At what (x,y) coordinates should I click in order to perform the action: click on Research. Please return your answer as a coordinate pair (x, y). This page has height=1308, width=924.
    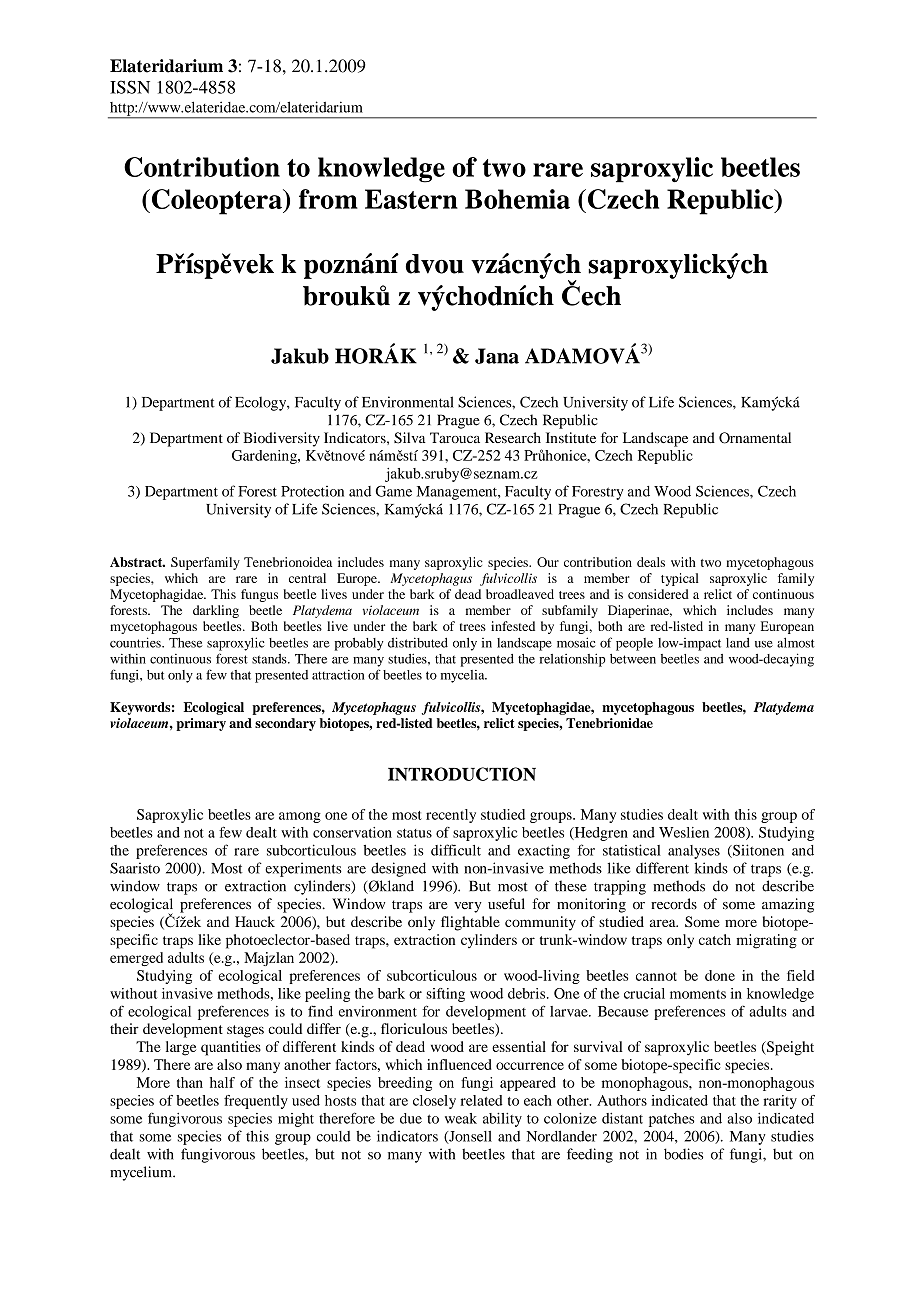
    Looking at the image, I should click on (513, 437).
